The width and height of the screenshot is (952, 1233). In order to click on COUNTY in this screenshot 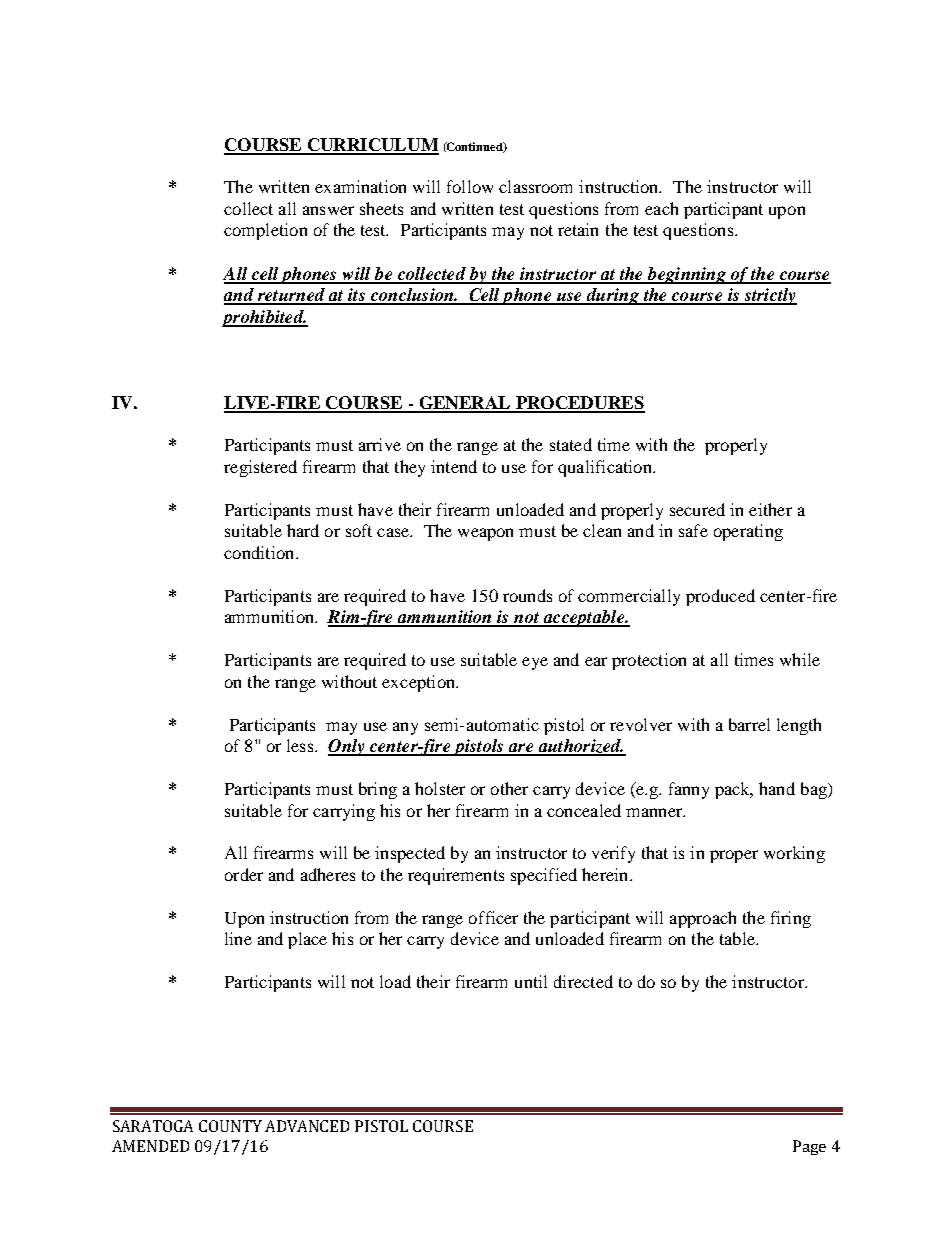, I will do `click(230, 1126)`.
